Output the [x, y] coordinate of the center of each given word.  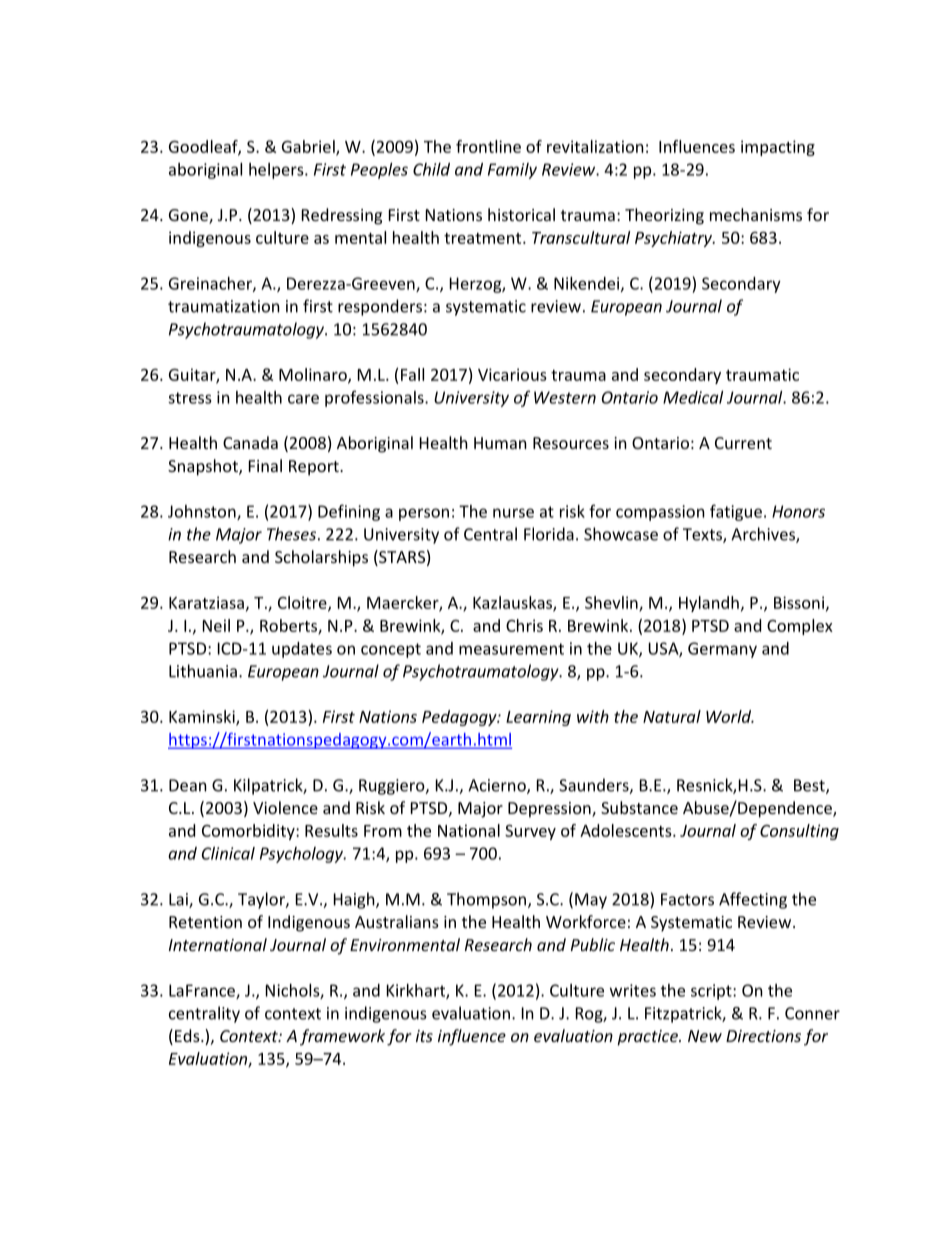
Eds [188, 1035]
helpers [277, 171]
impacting [778, 148]
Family [512, 171]
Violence [285, 807]
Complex [800, 627]
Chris [524, 625]
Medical [693, 397]
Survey [530, 832]
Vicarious [512, 374]
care [303, 399]
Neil [216, 625]
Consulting [799, 832]
